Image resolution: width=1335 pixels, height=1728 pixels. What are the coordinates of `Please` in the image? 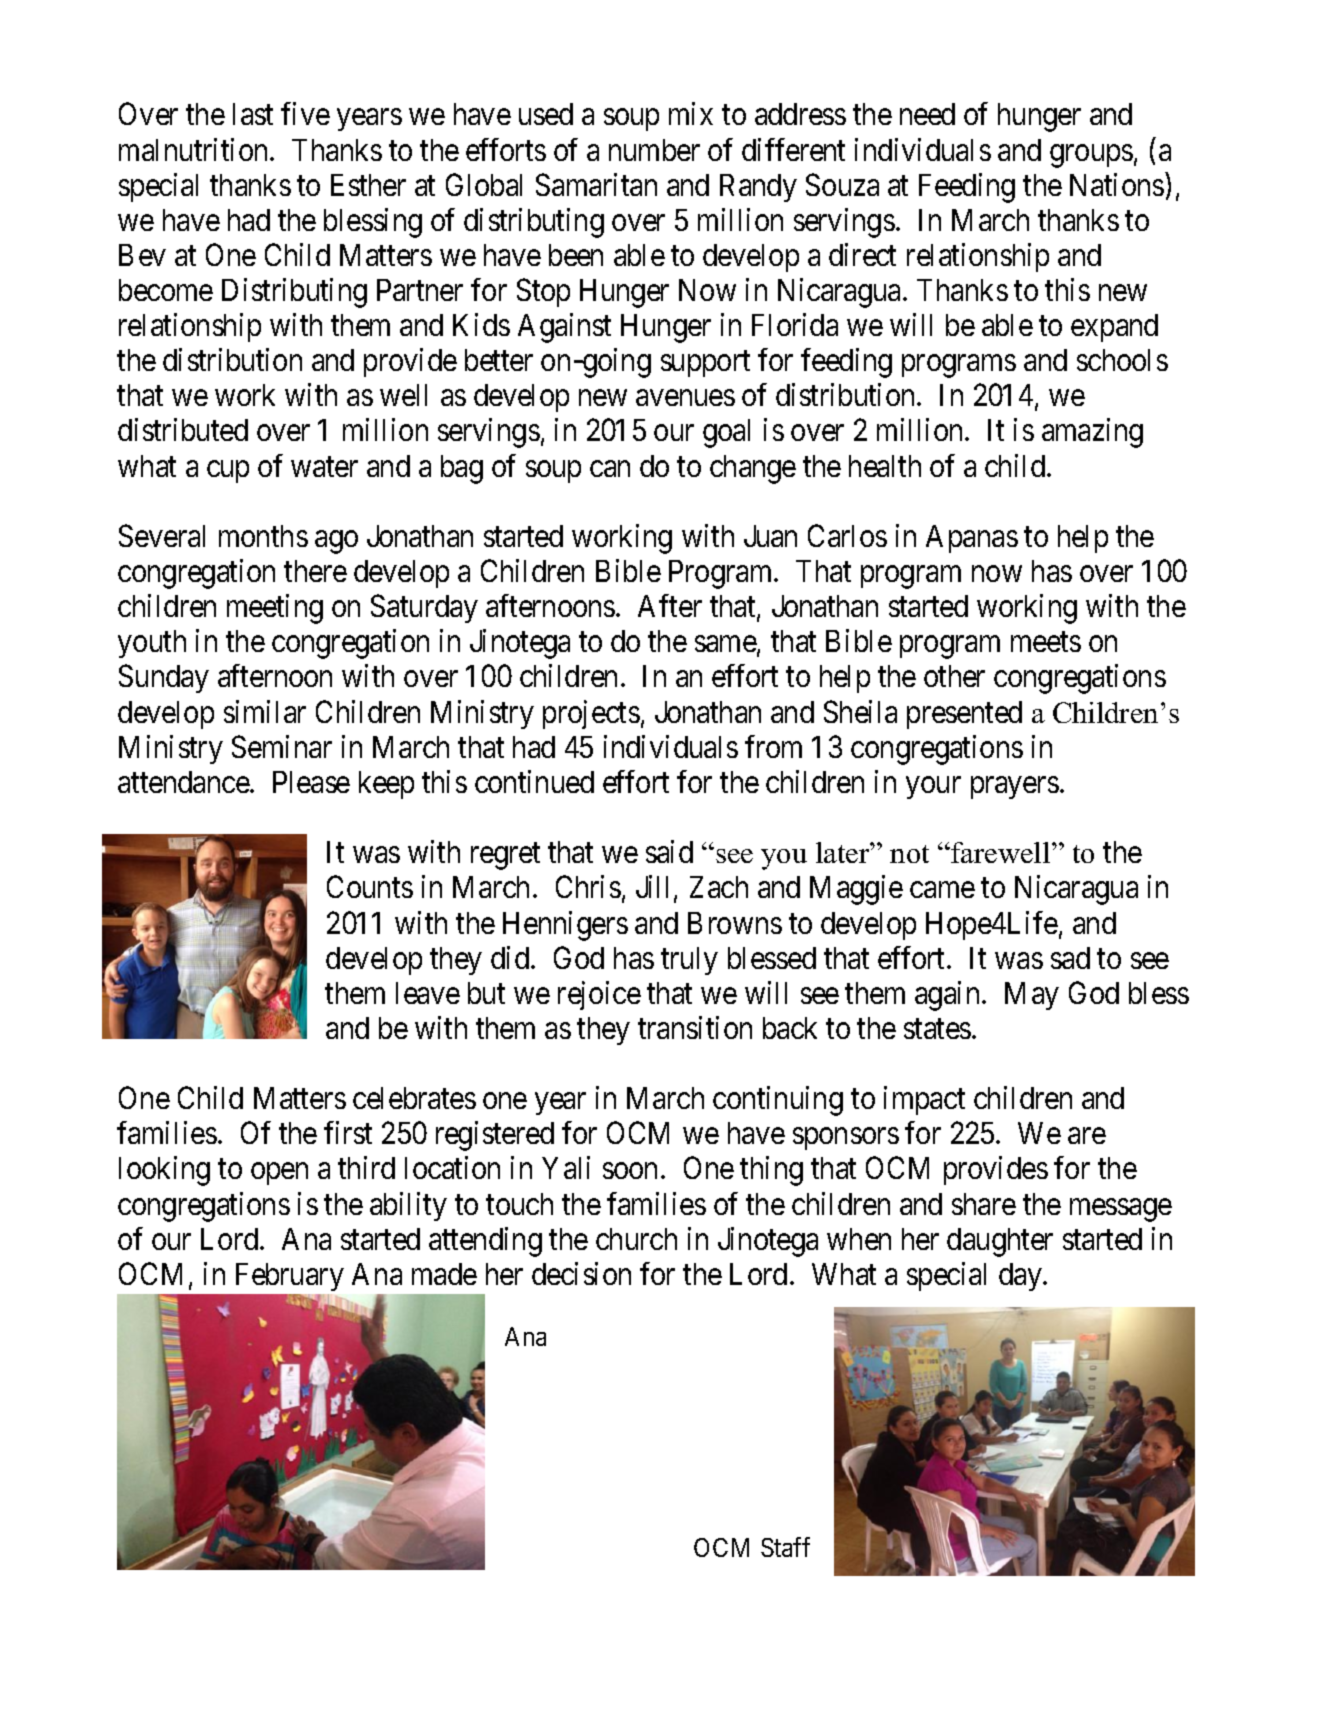 It's located at (311, 782).
